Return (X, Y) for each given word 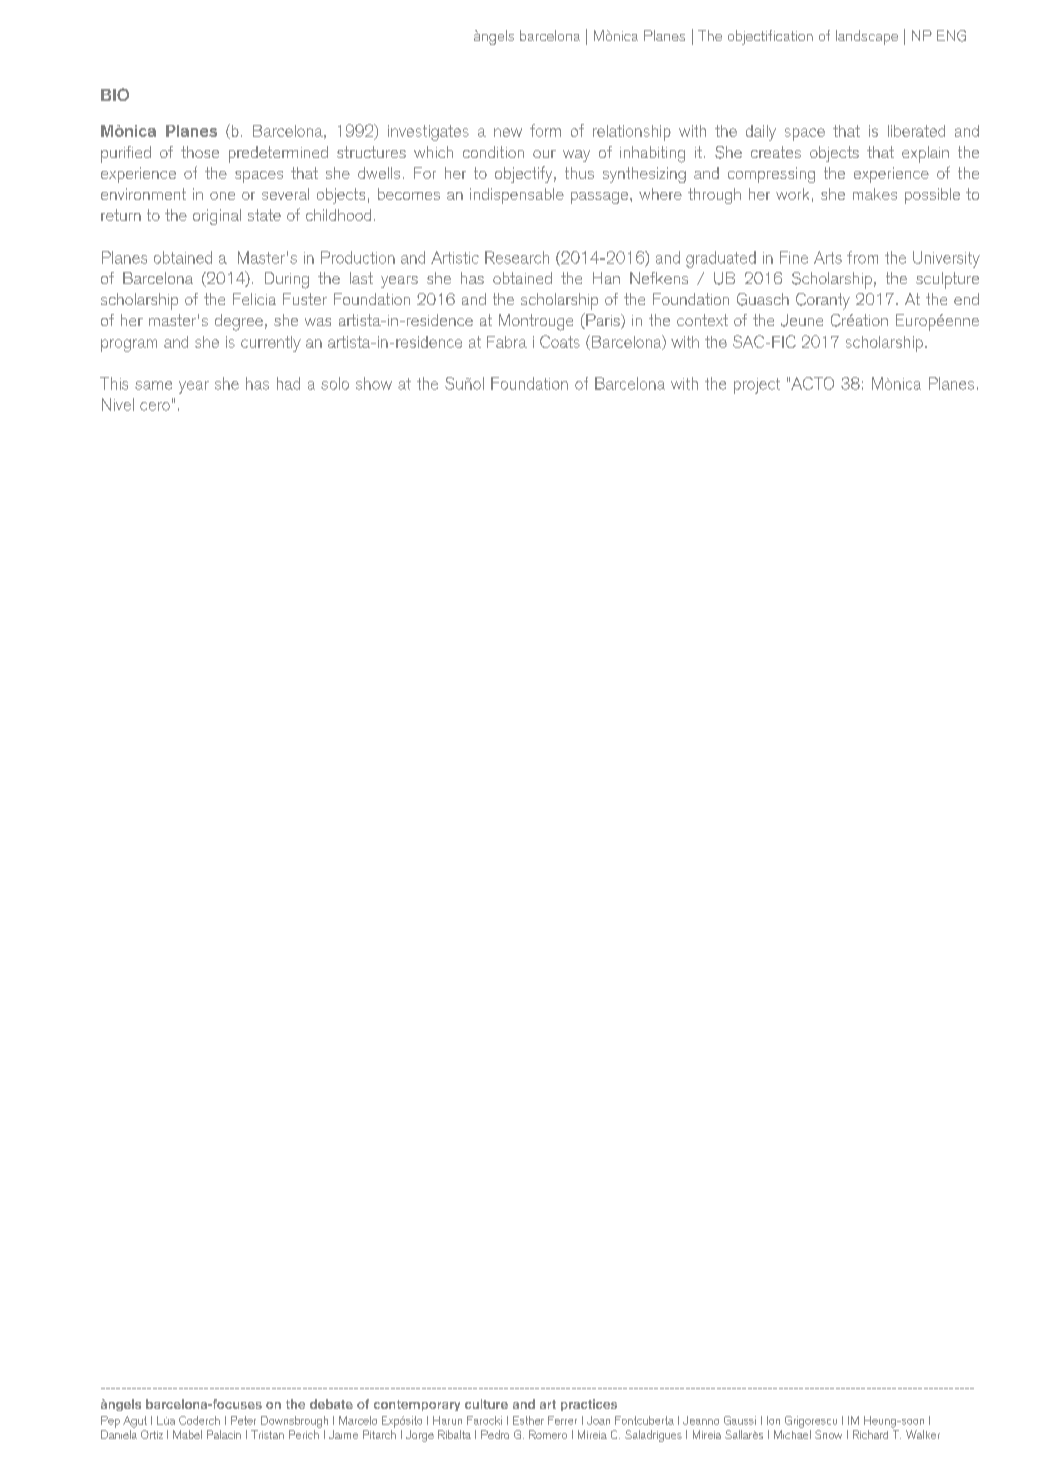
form (545, 130)
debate (331, 1404)
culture (486, 1404)
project (757, 386)
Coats (560, 341)
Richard (870, 1434)
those (200, 152)
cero (155, 406)
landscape (867, 37)
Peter (243, 1420)
